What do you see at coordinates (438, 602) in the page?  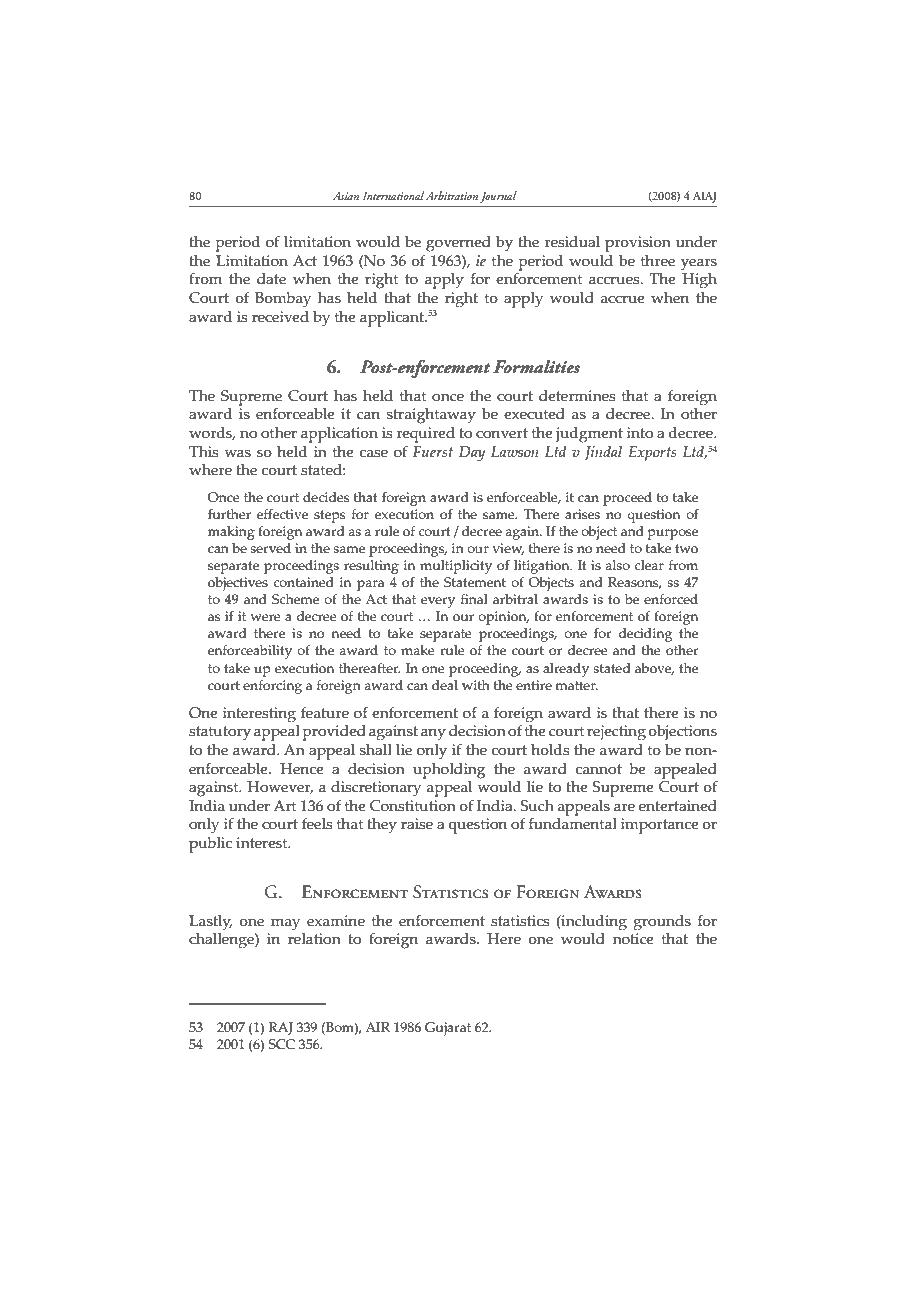 I see `every` at bounding box center [438, 602].
